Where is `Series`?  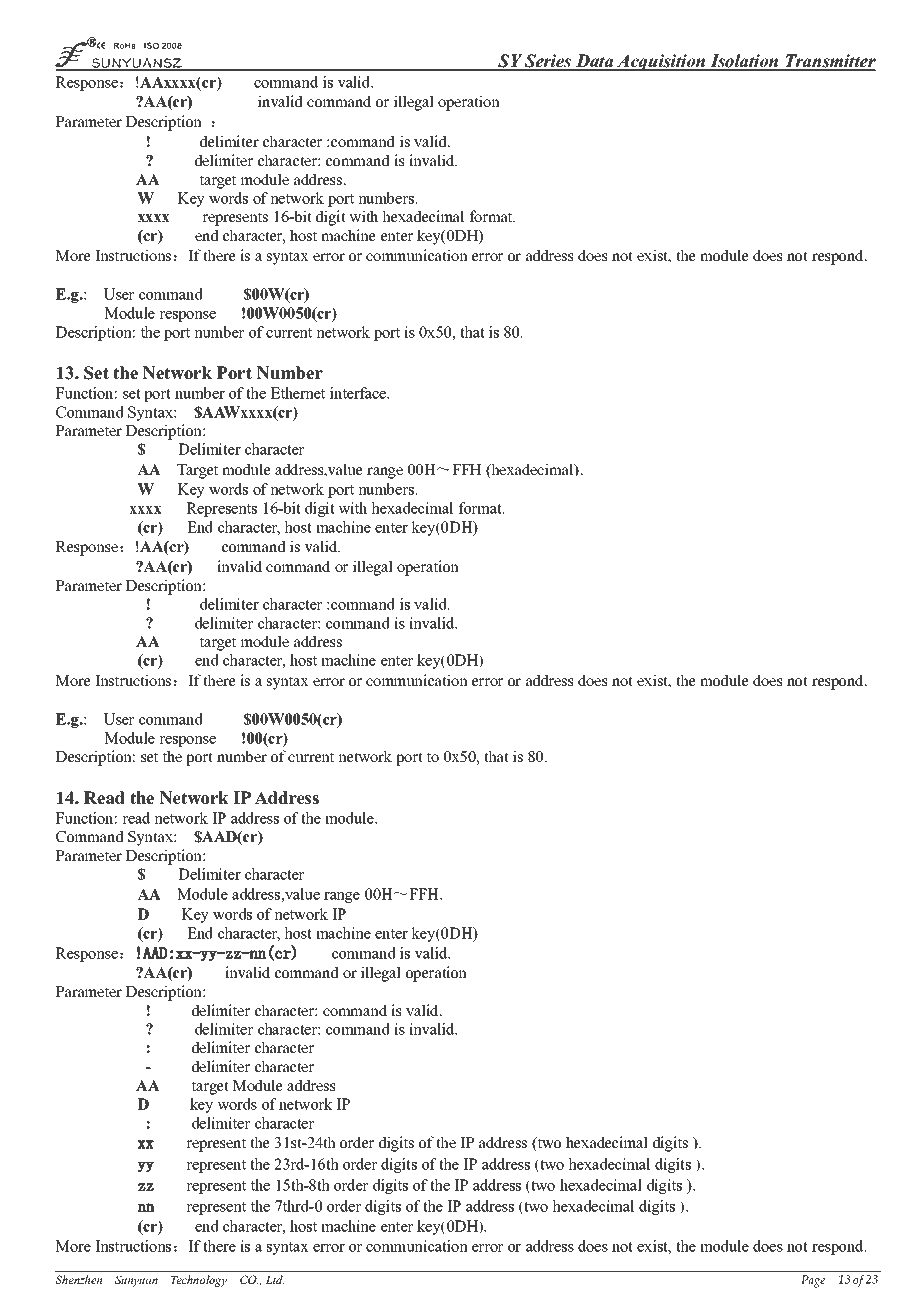 Series is located at coordinates (548, 62).
